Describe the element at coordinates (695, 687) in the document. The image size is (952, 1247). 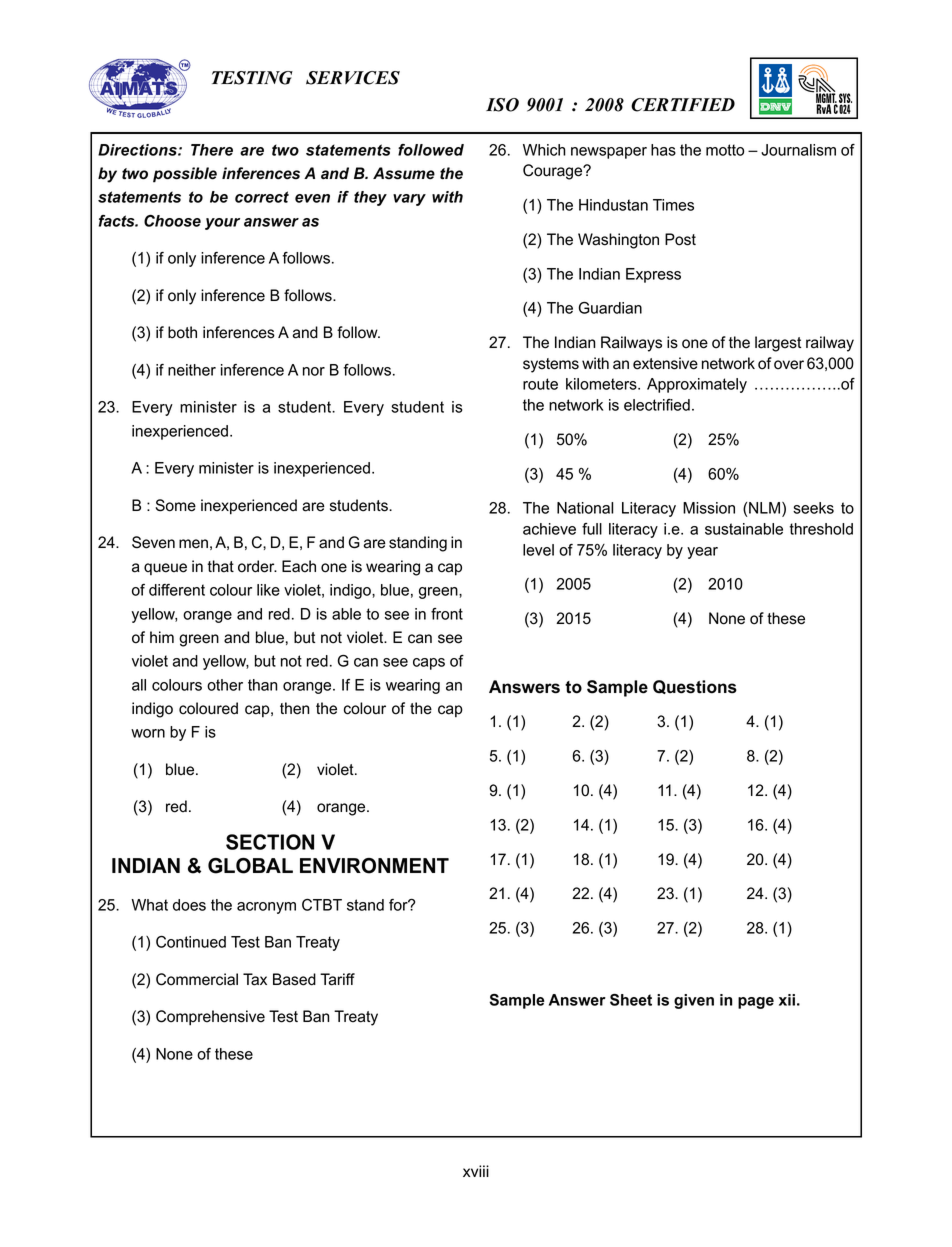
I see `Questions` at that location.
